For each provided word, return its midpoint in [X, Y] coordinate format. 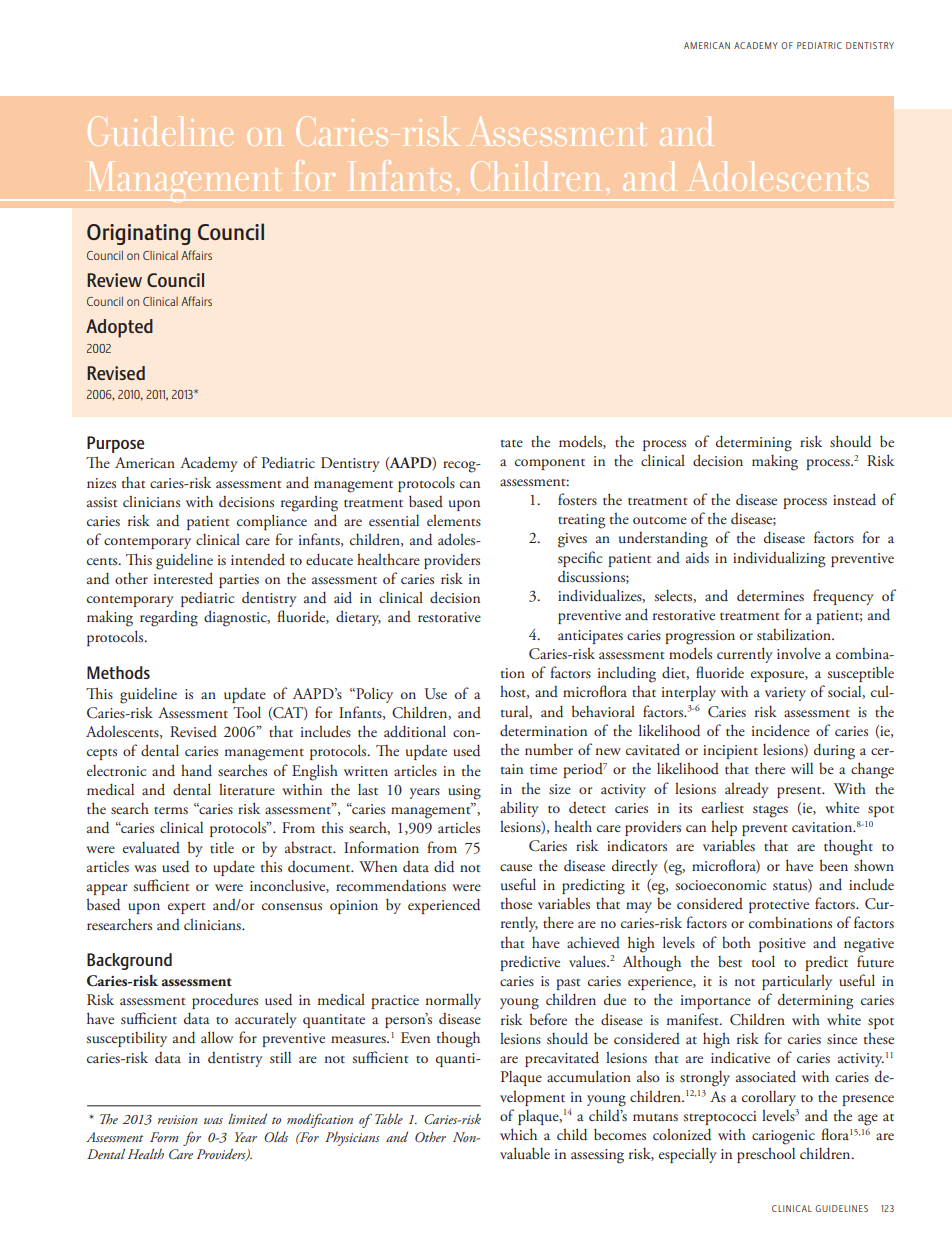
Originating [138, 234]
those [516, 903]
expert [186, 908]
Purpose [115, 444]
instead [854, 499]
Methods [118, 672]
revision [178, 1119]
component [550, 464]
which [518, 1134]
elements [454, 520]
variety [785, 694]
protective [779, 906]
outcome [660, 521]
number [549, 749]
